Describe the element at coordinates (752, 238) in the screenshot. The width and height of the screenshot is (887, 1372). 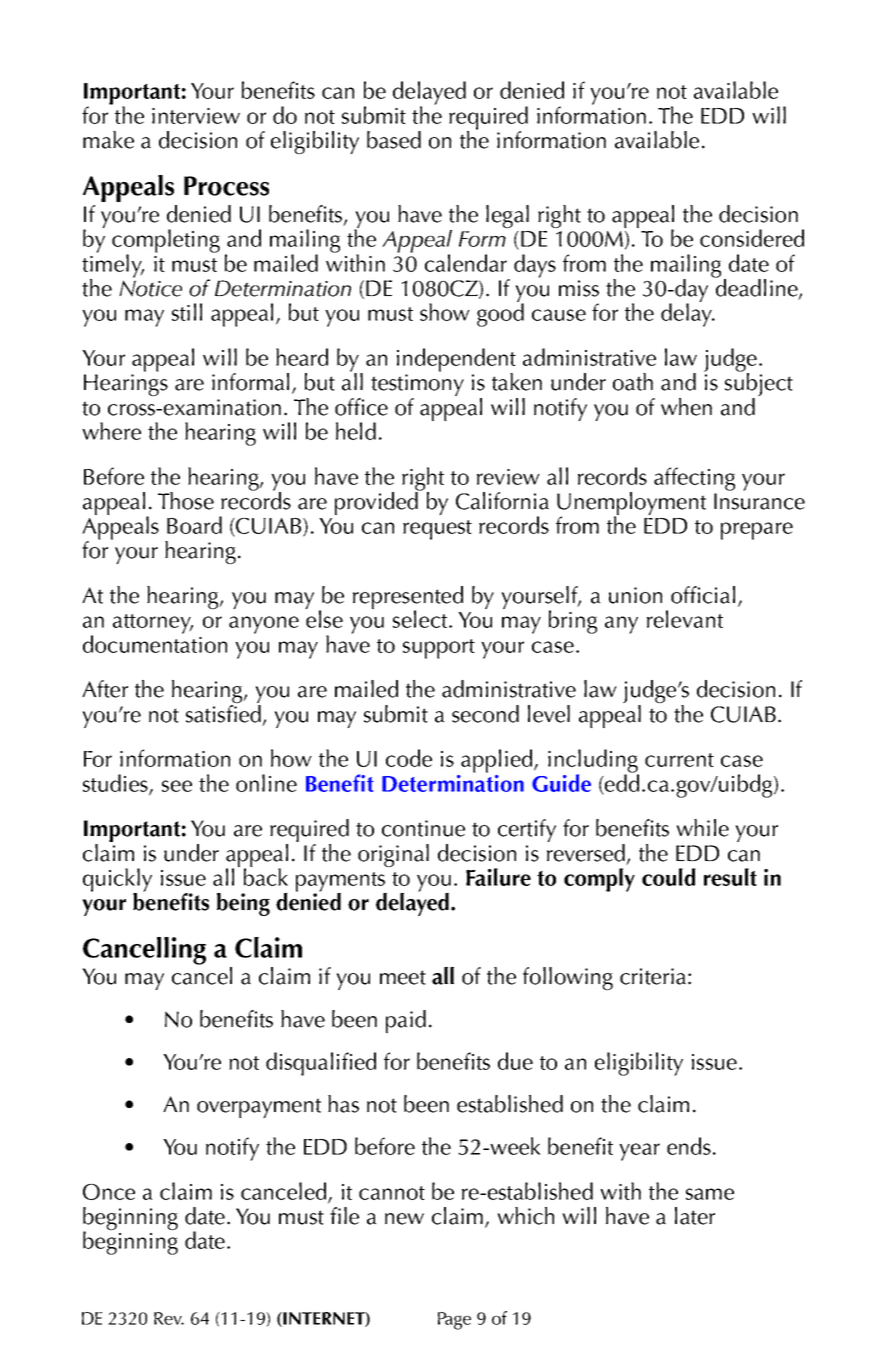
I see `considered` at that location.
